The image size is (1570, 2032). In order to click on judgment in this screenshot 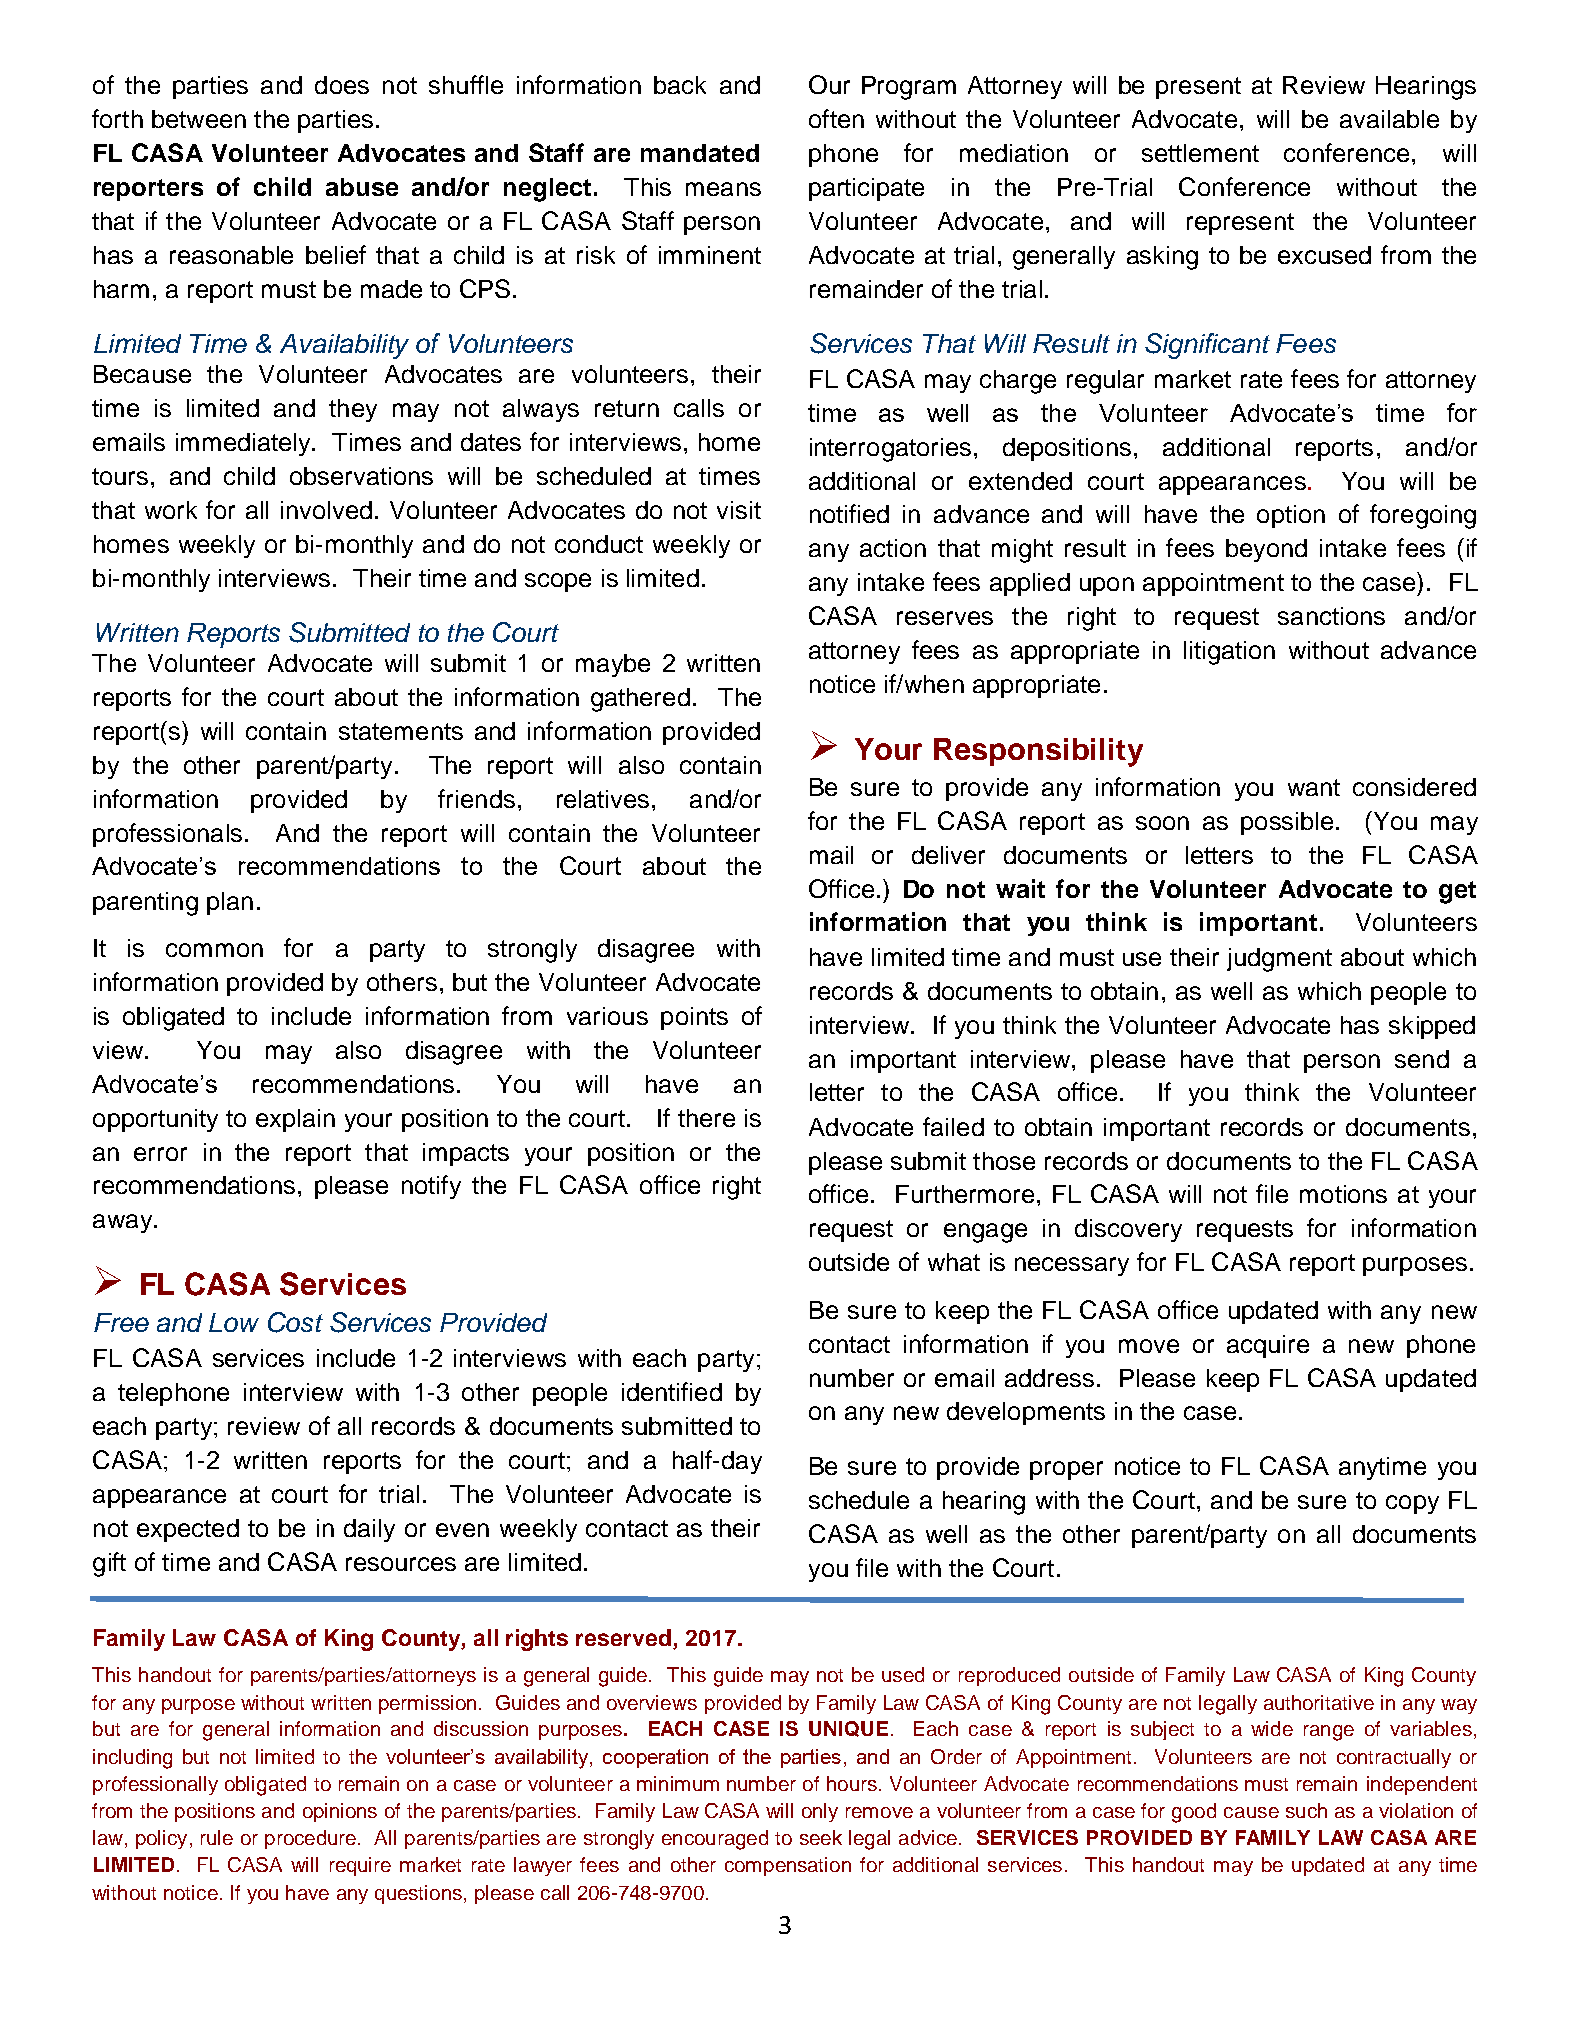, I will do `click(1279, 960)`.
